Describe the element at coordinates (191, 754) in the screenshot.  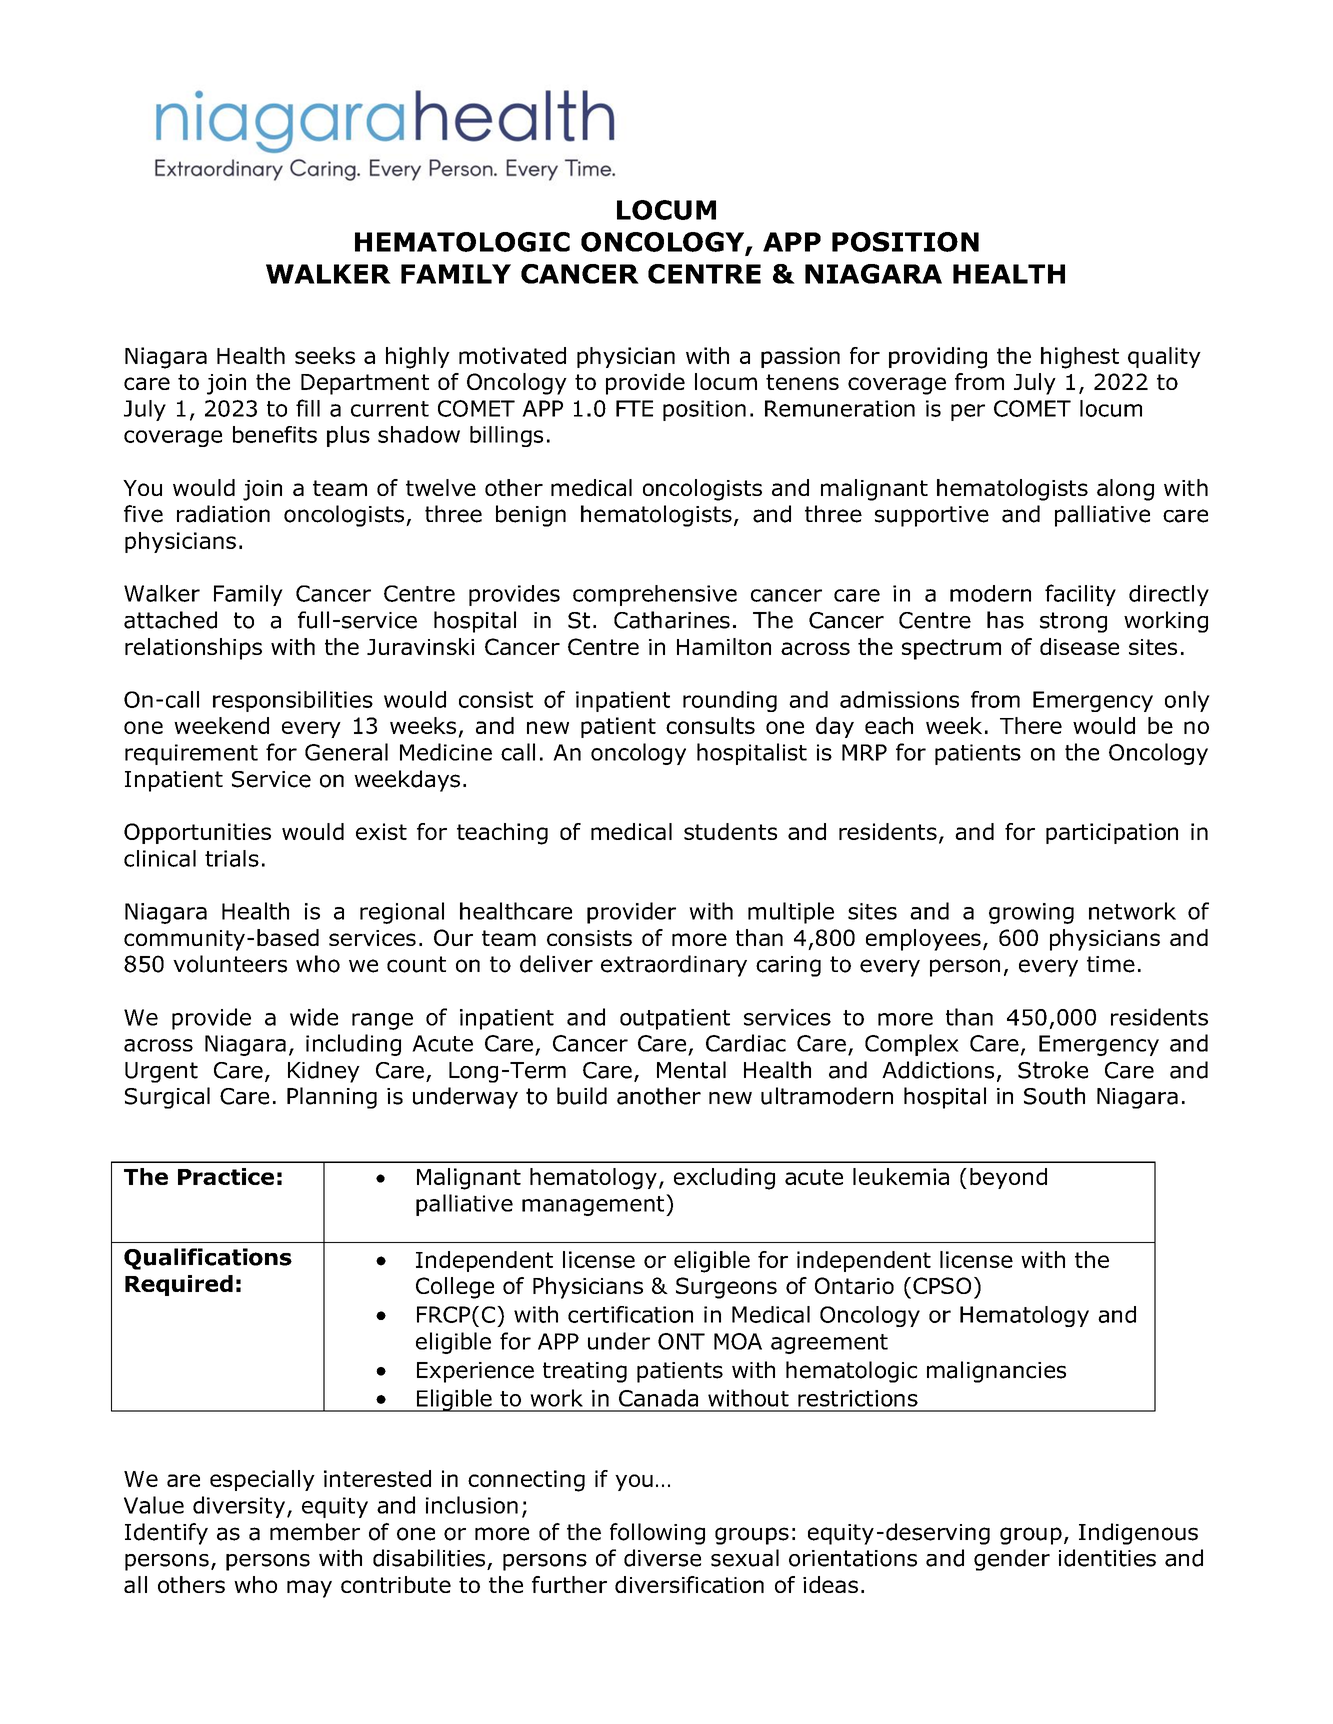
I see `requirement` at that location.
